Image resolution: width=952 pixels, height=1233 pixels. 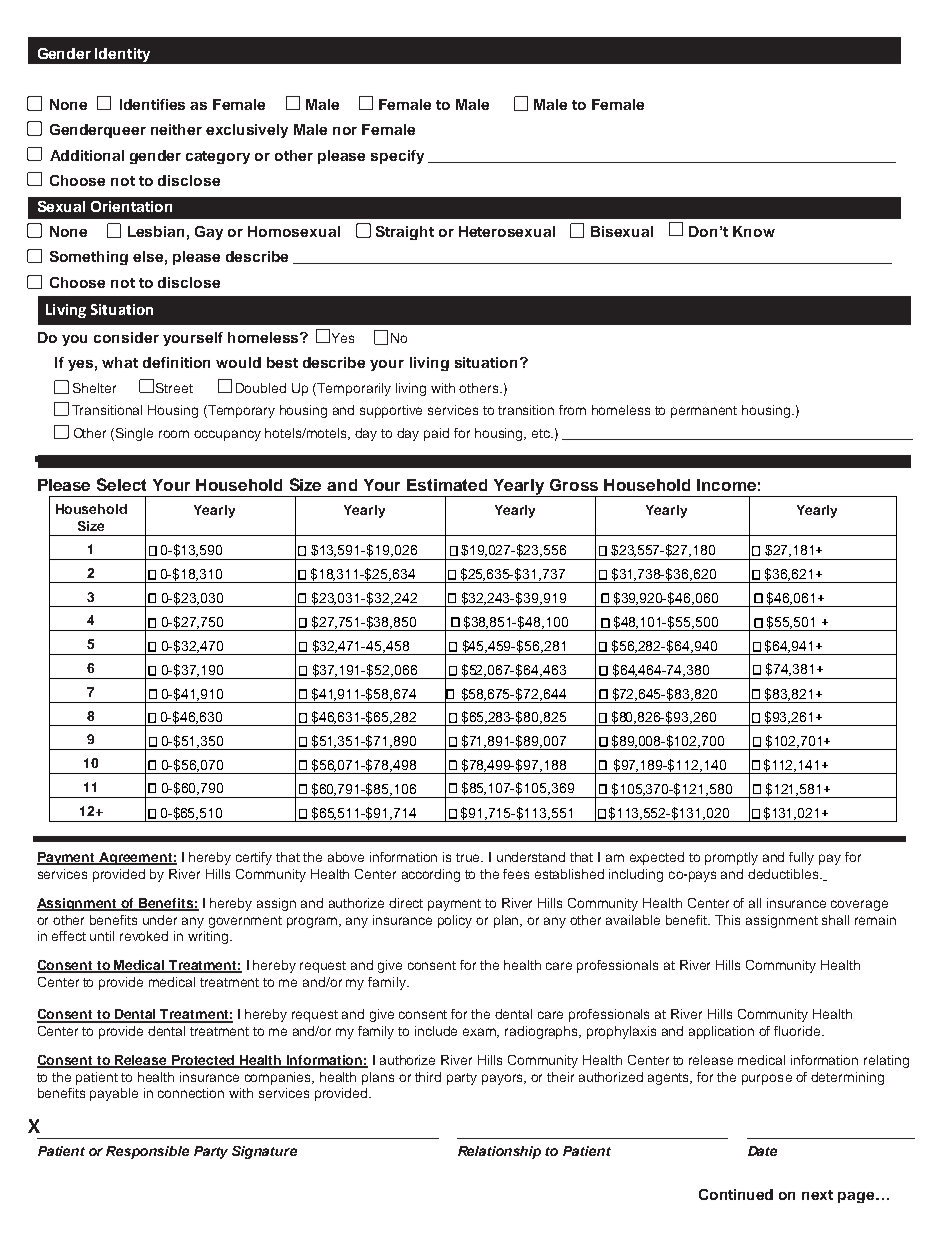 What do you see at coordinates (147, 1152) in the image?
I see `Responsible` at bounding box center [147, 1152].
